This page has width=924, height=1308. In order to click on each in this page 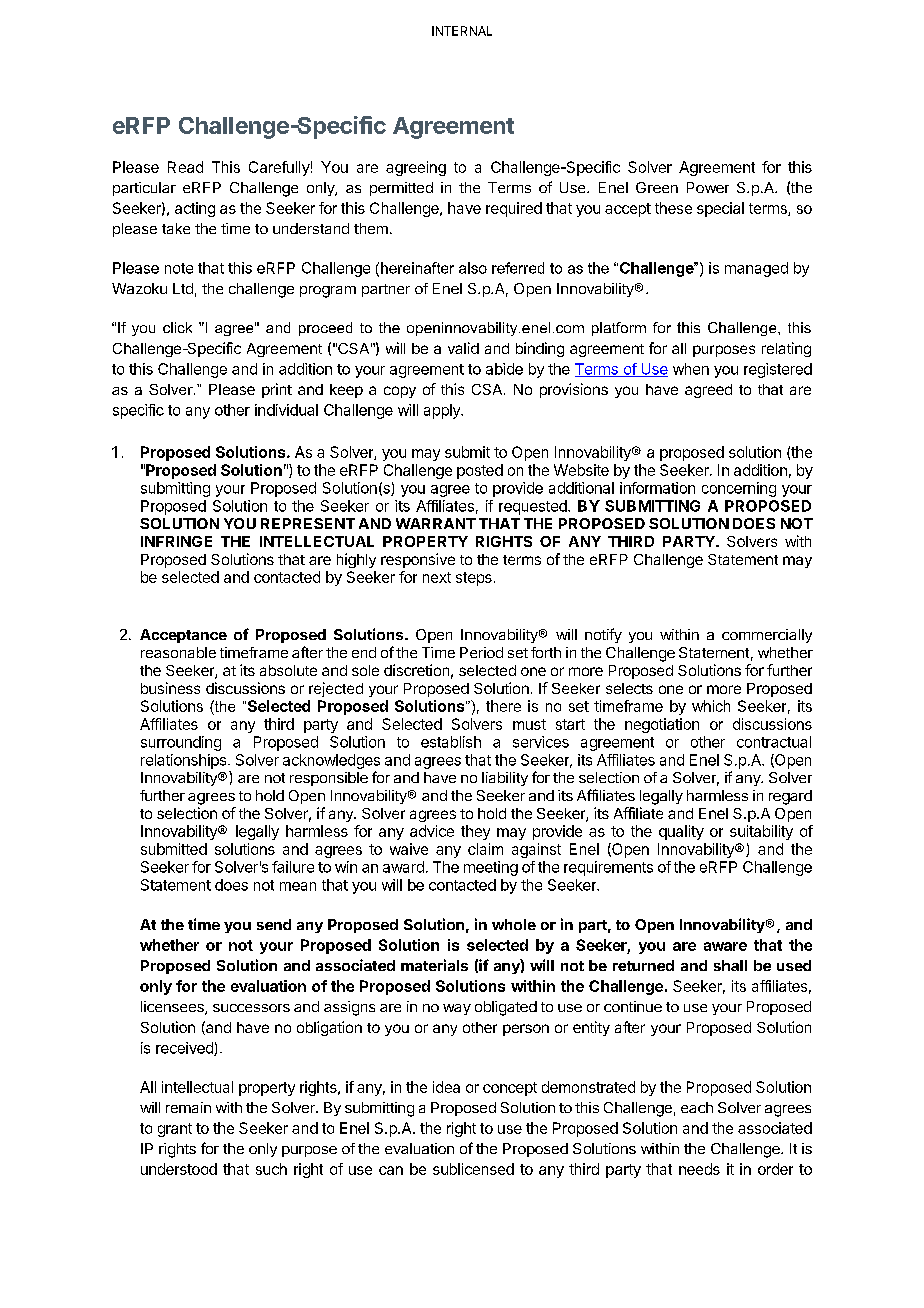, I will do `click(697, 1107)`.
